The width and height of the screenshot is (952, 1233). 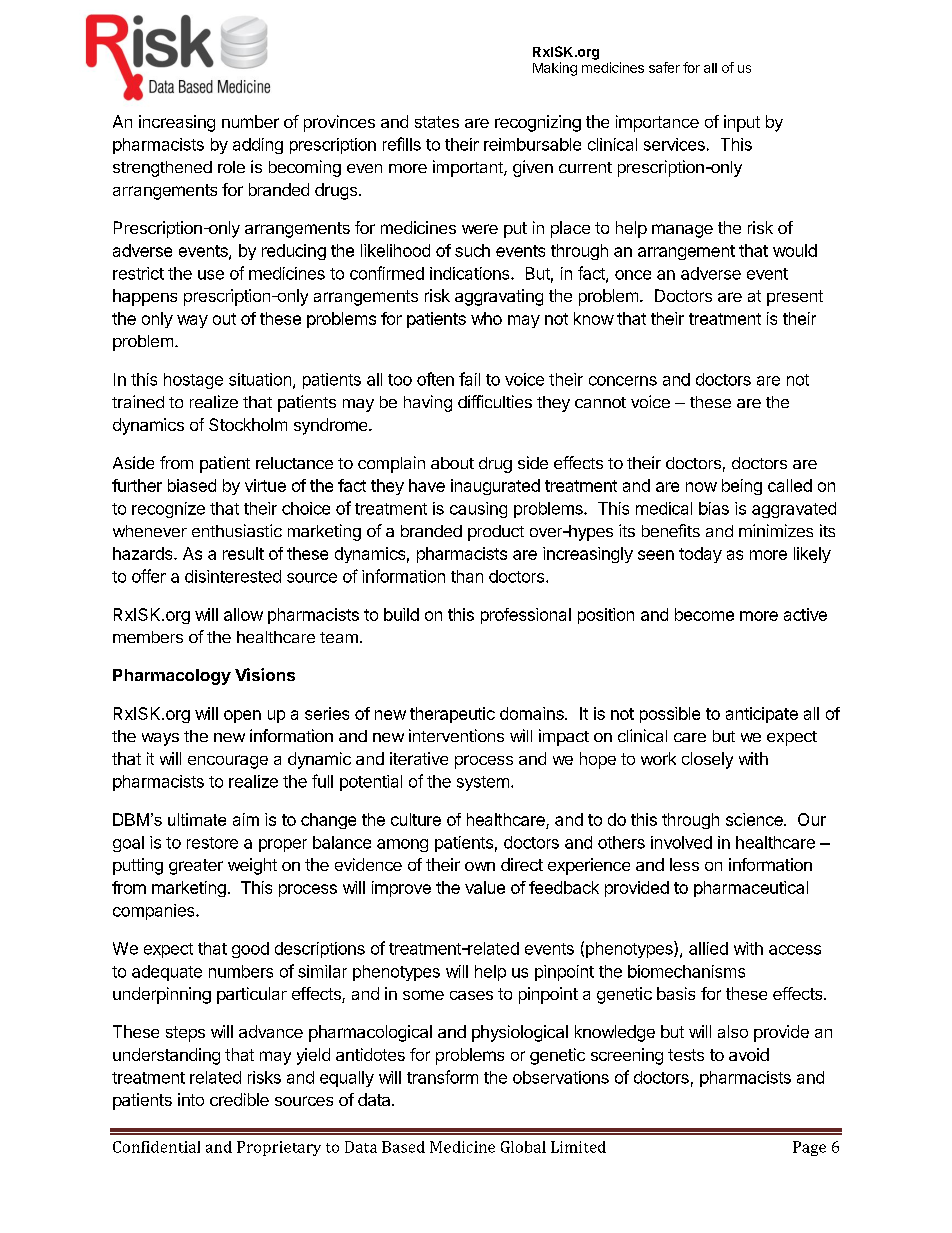 What do you see at coordinates (243, 614) in the screenshot?
I see `allow` at bounding box center [243, 614].
